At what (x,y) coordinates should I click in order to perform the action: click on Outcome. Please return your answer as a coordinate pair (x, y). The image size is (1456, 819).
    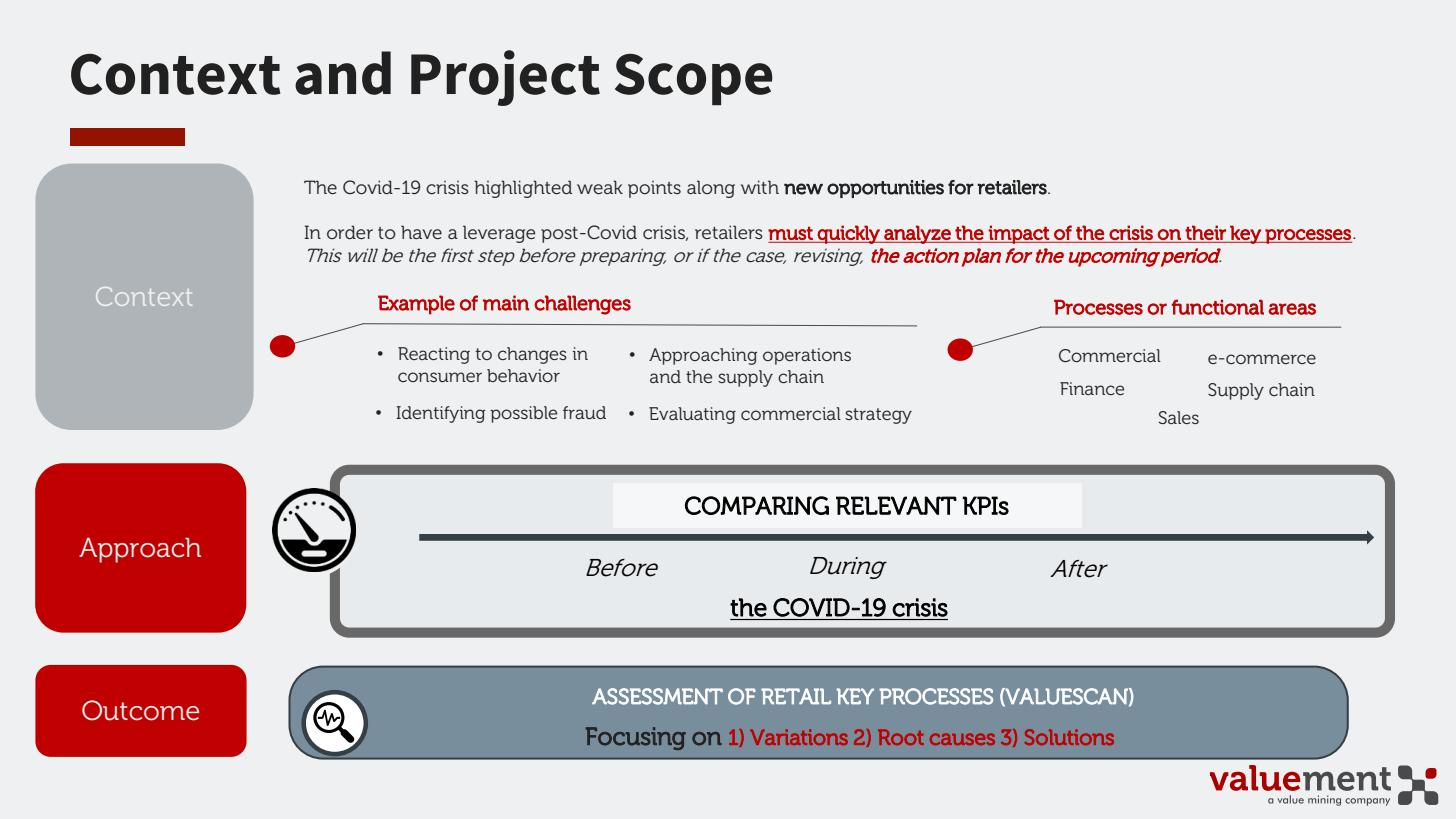
    Looking at the image, I should click on (140, 710).
